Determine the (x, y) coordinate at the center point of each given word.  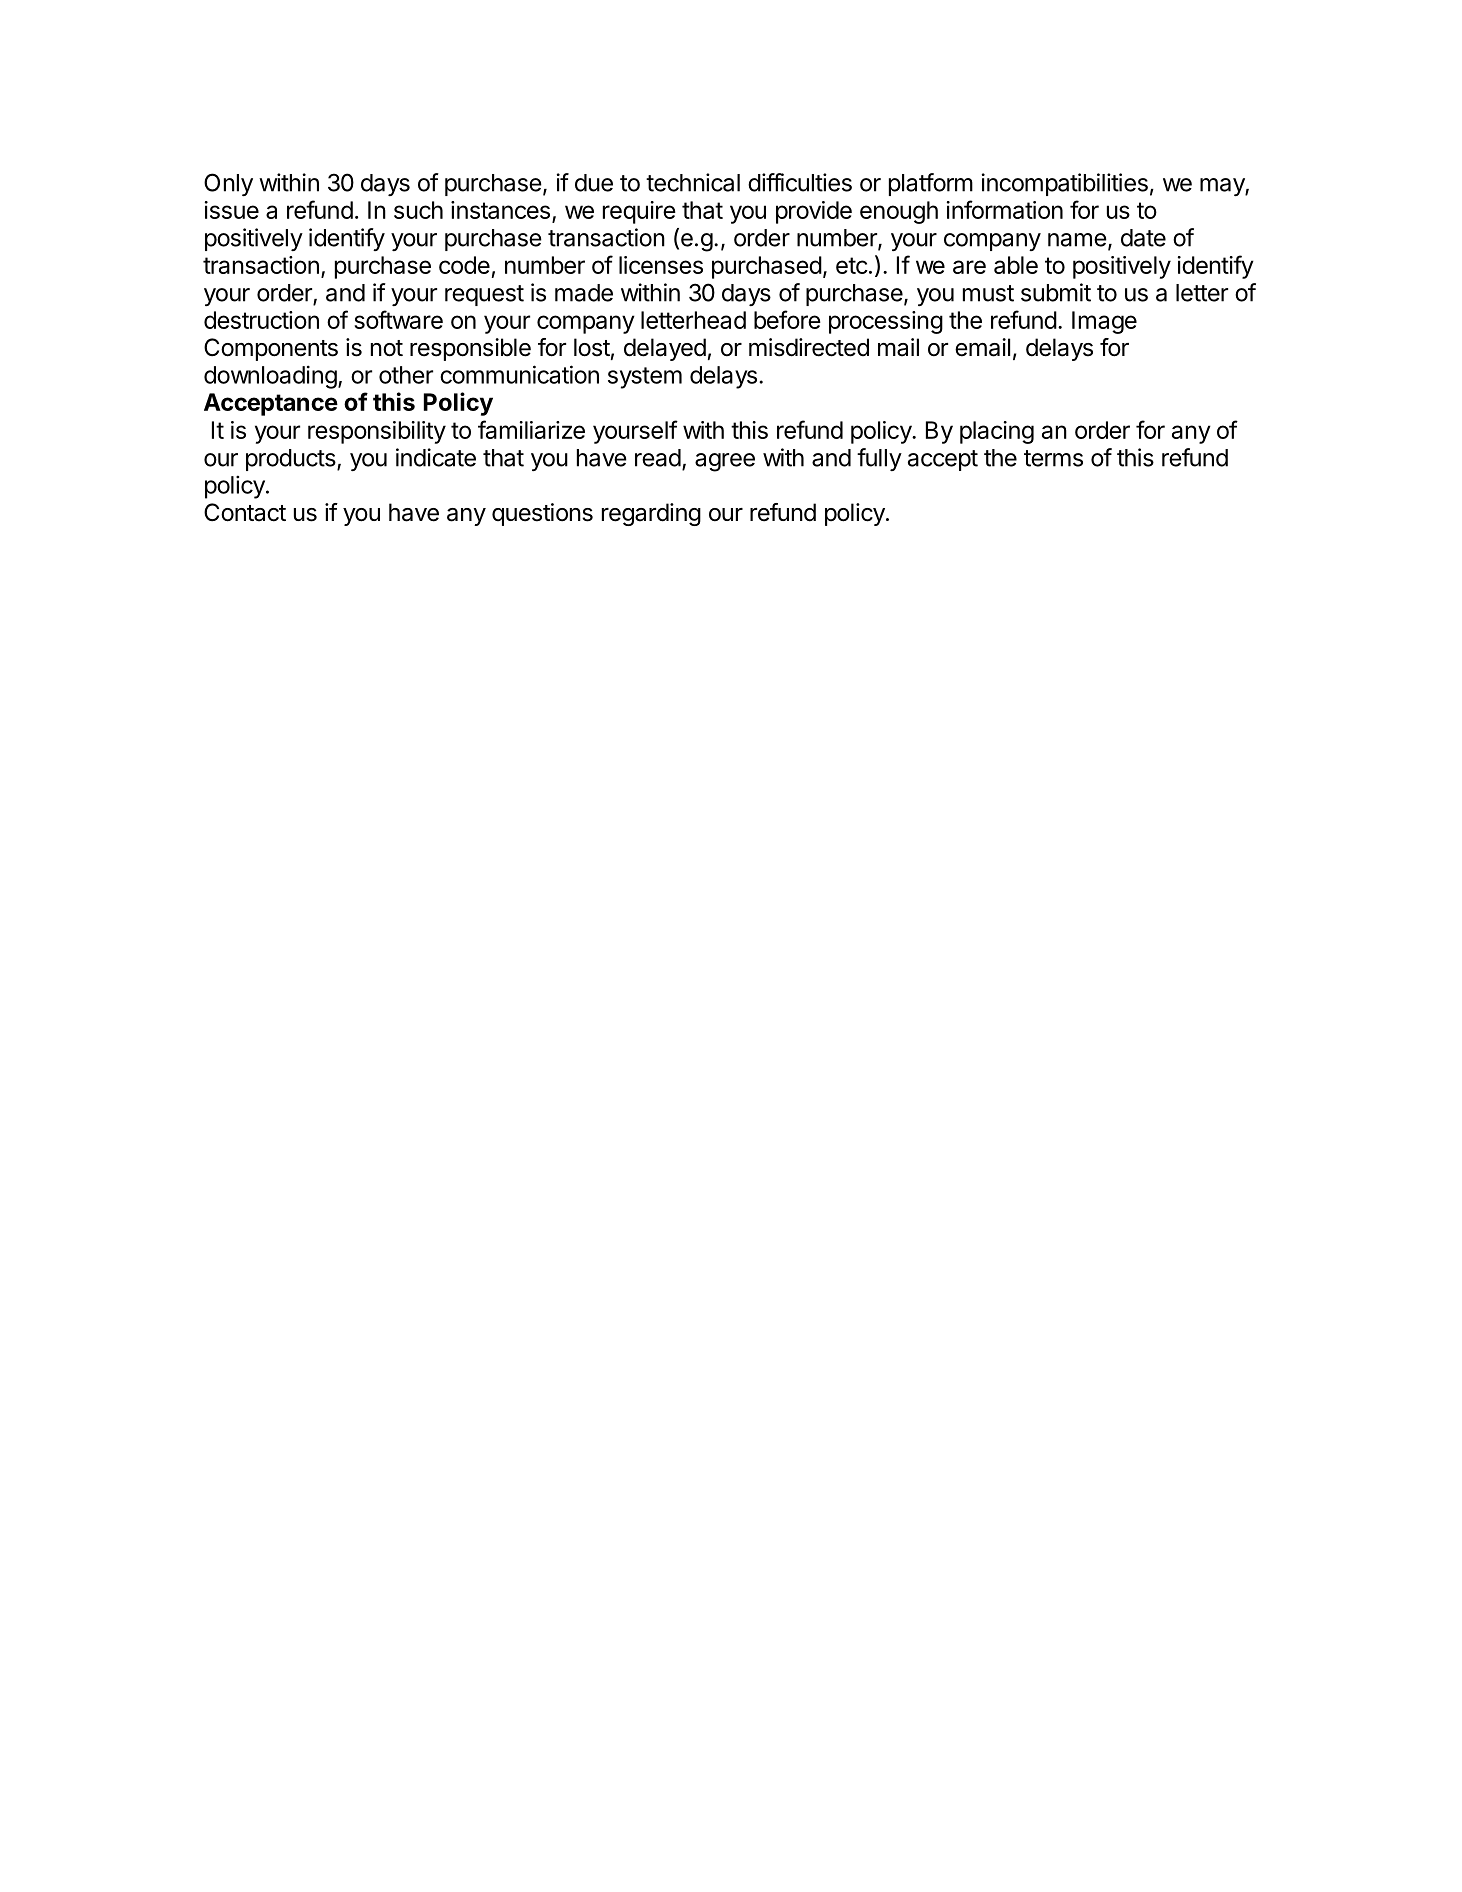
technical (693, 182)
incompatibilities (1065, 184)
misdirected (809, 347)
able (1016, 265)
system (645, 378)
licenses (661, 265)
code (464, 265)
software (398, 319)
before (787, 319)
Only (228, 184)
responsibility (377, 432)
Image (1104, 322)
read (658, 458)
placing (997, 432)
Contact (245, 512)
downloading (270, 377)
